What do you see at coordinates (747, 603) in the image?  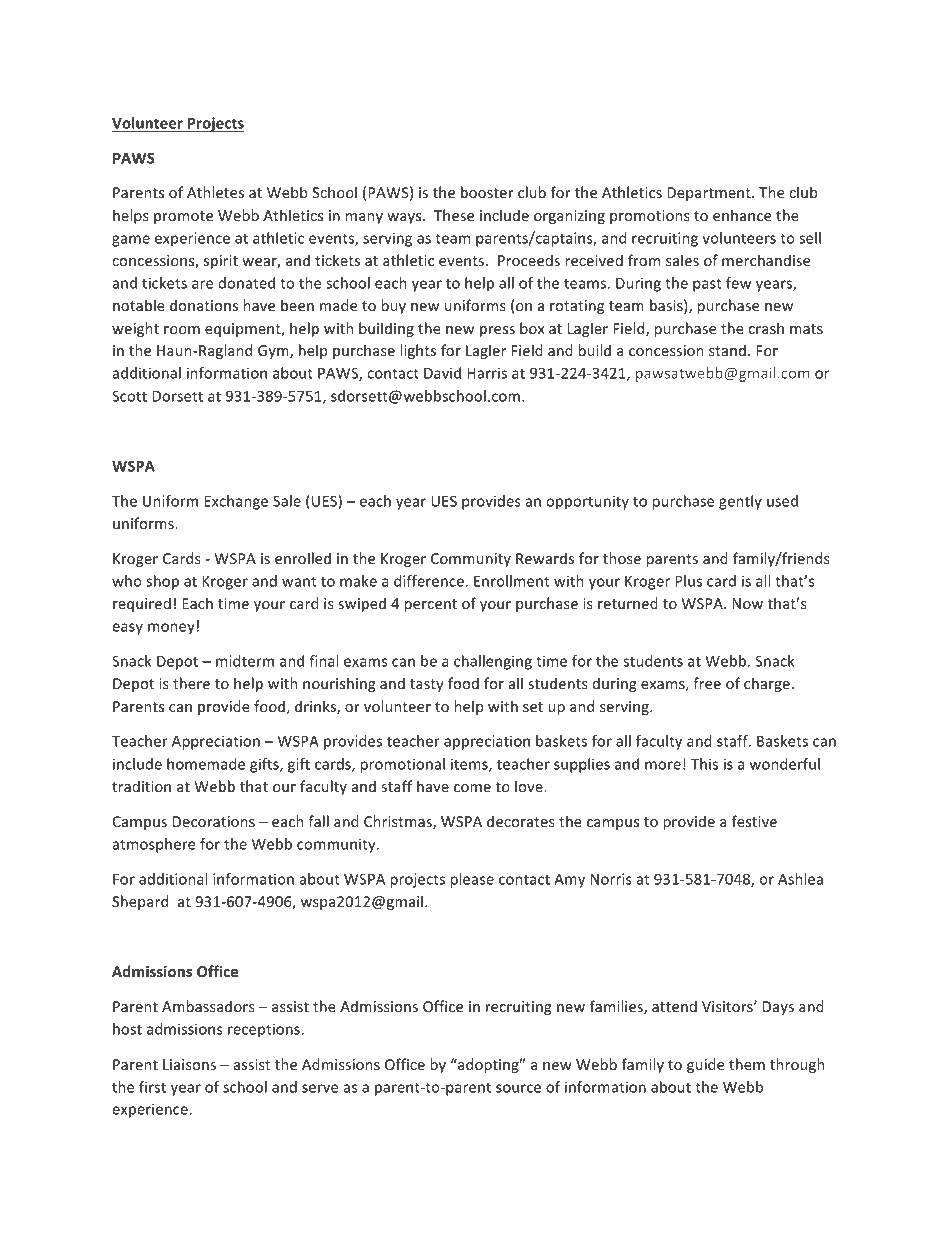 I see `Now` at bounding box center [747, 603].
